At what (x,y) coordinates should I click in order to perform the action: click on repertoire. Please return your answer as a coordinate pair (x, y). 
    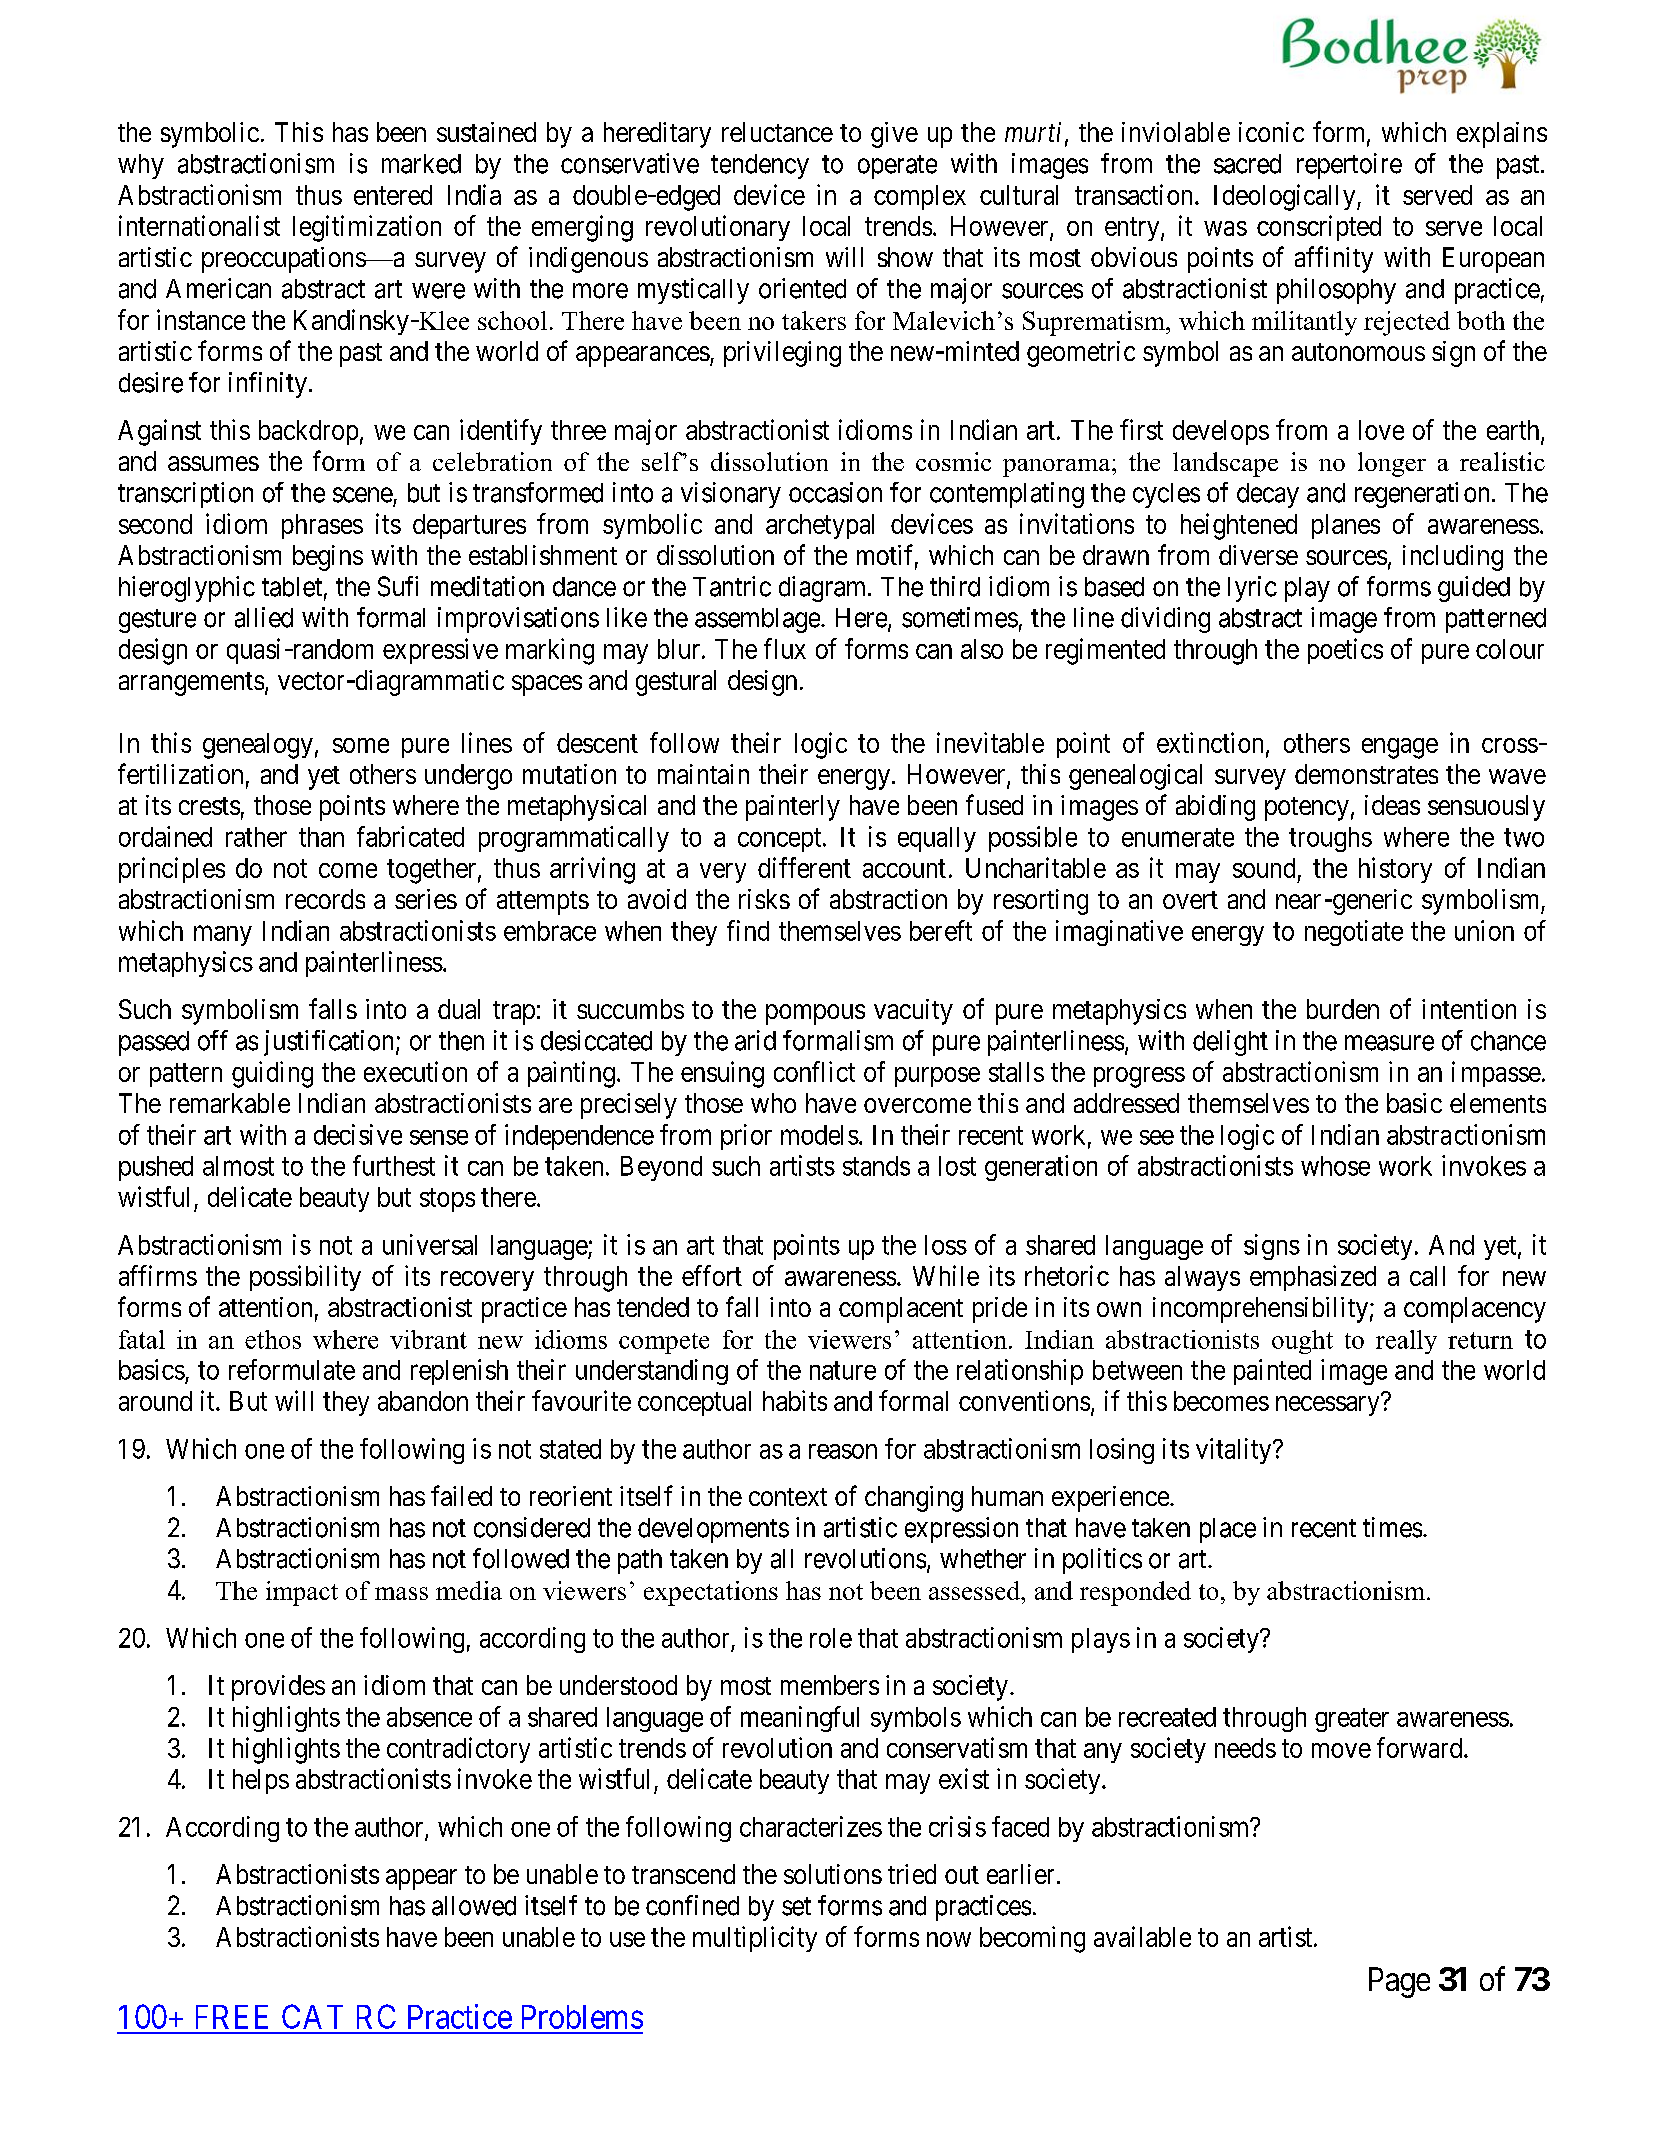
    Looking at the image, I should click on (1349, 166).
